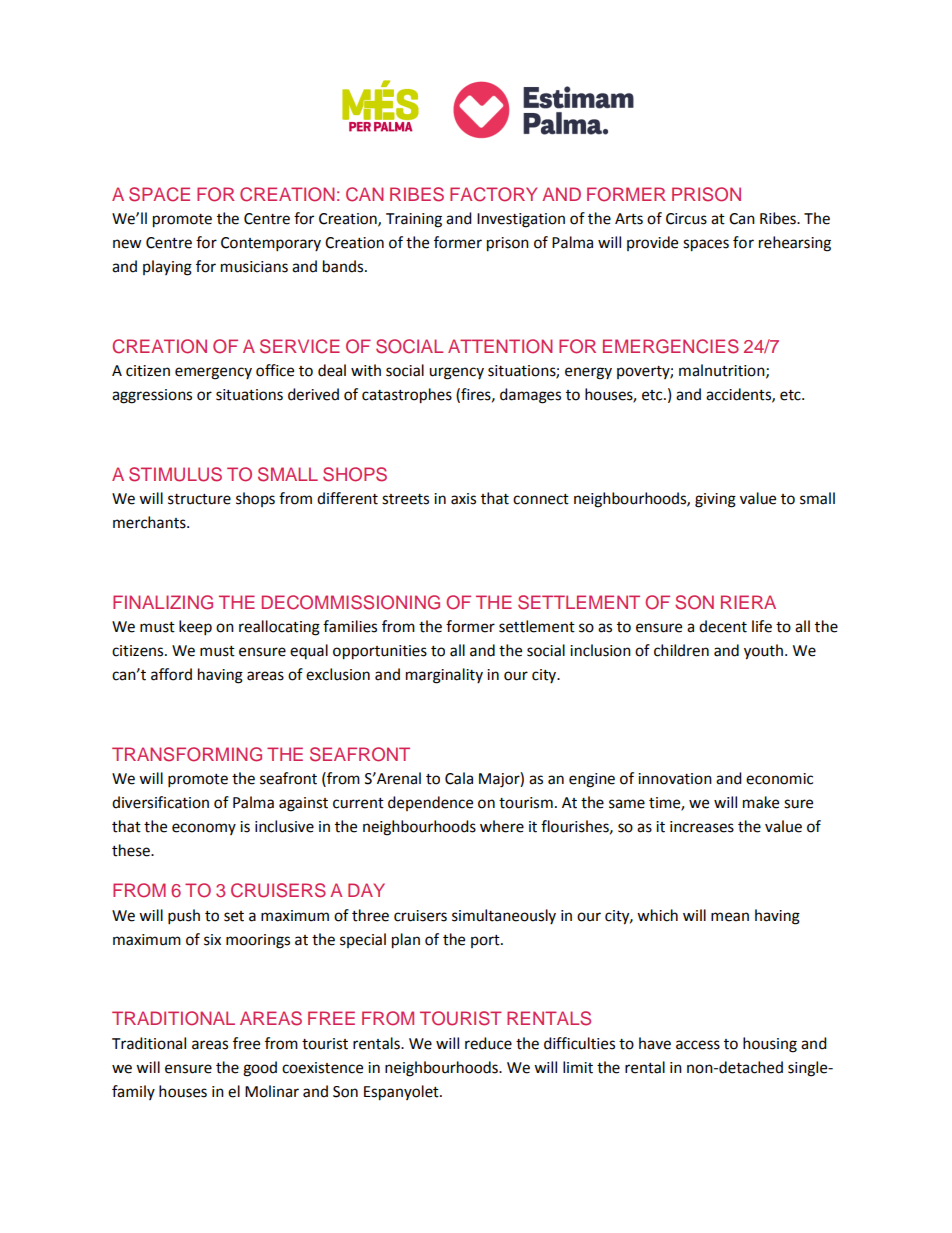  Describe the element at coordinates (271, 244) in the document. I see `Contemporary` at that location.
